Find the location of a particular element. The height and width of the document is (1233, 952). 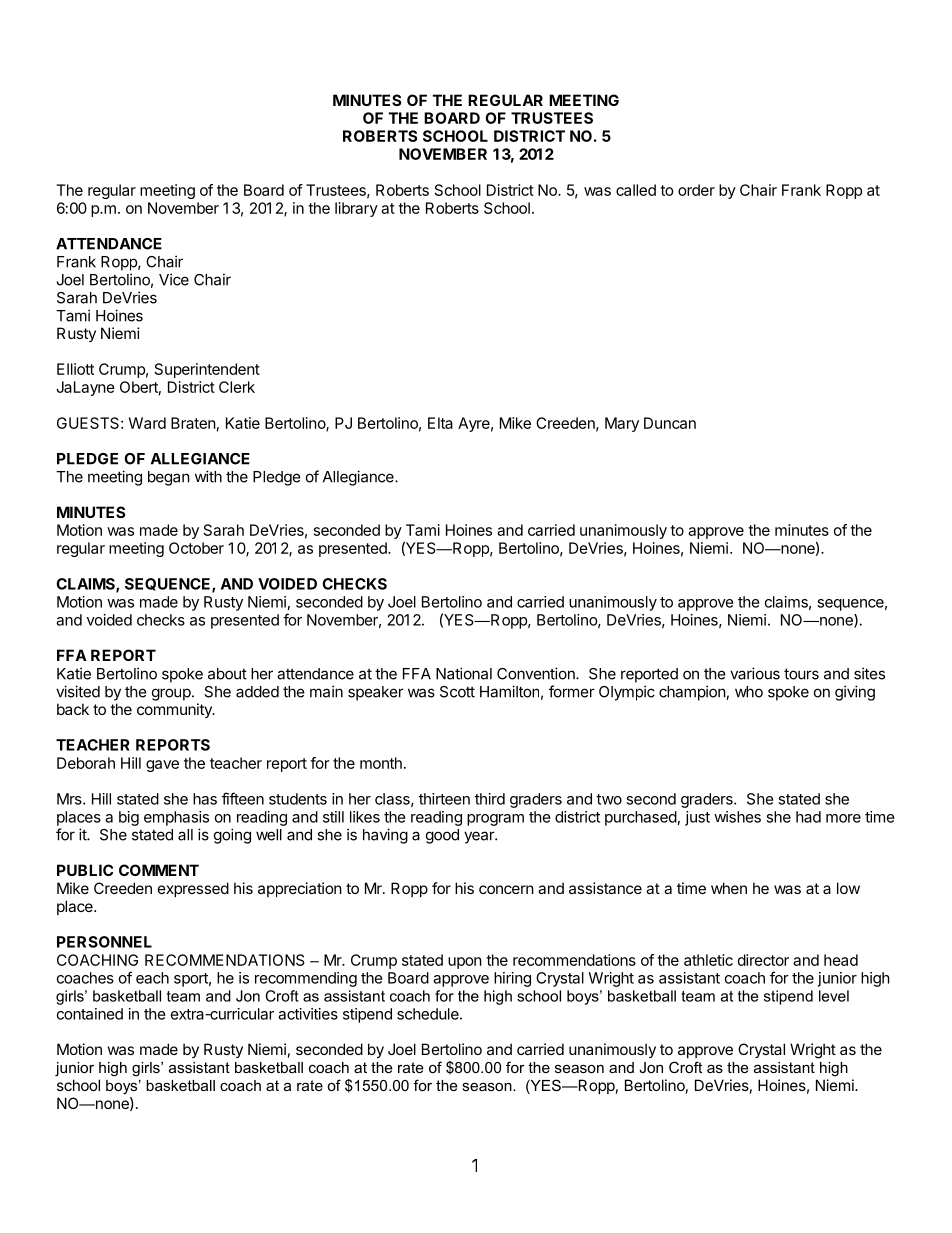

Mary is located at coordinates (622, 424).
